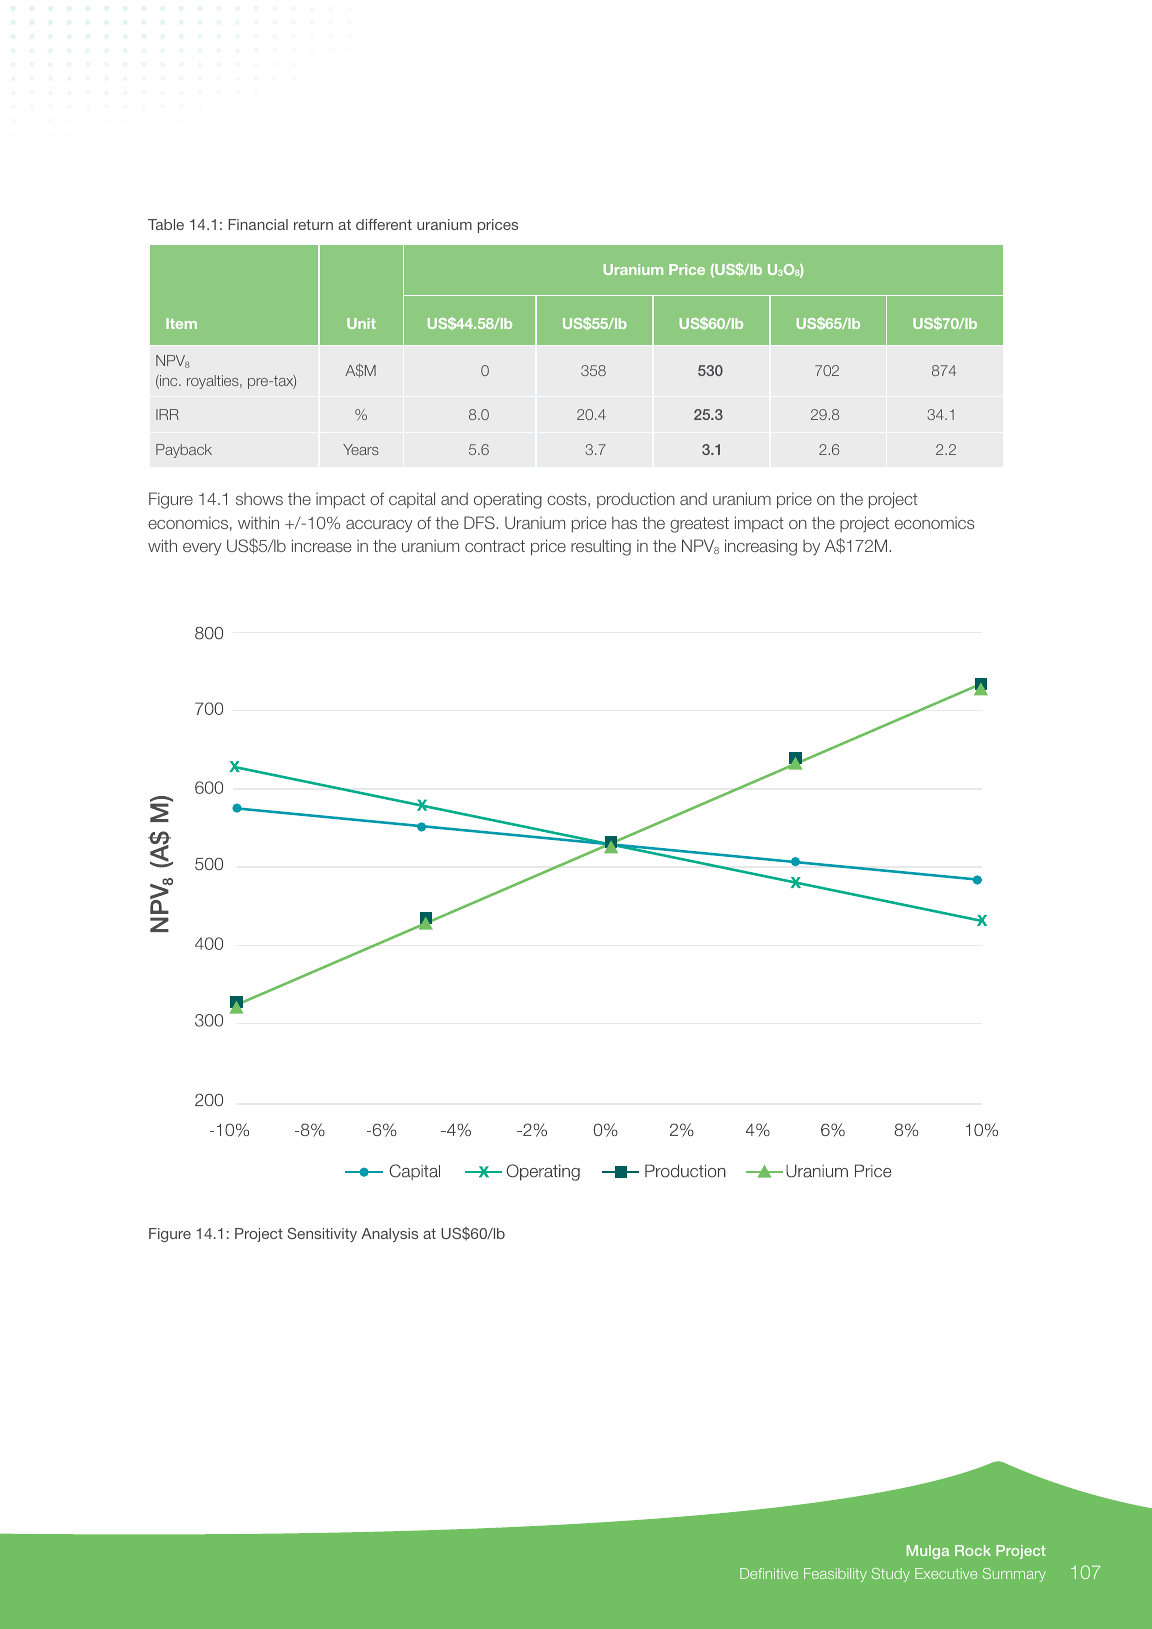 The height and width of the screenshot is (1629, 1152). I want to click on contract, so click(495, 546).
